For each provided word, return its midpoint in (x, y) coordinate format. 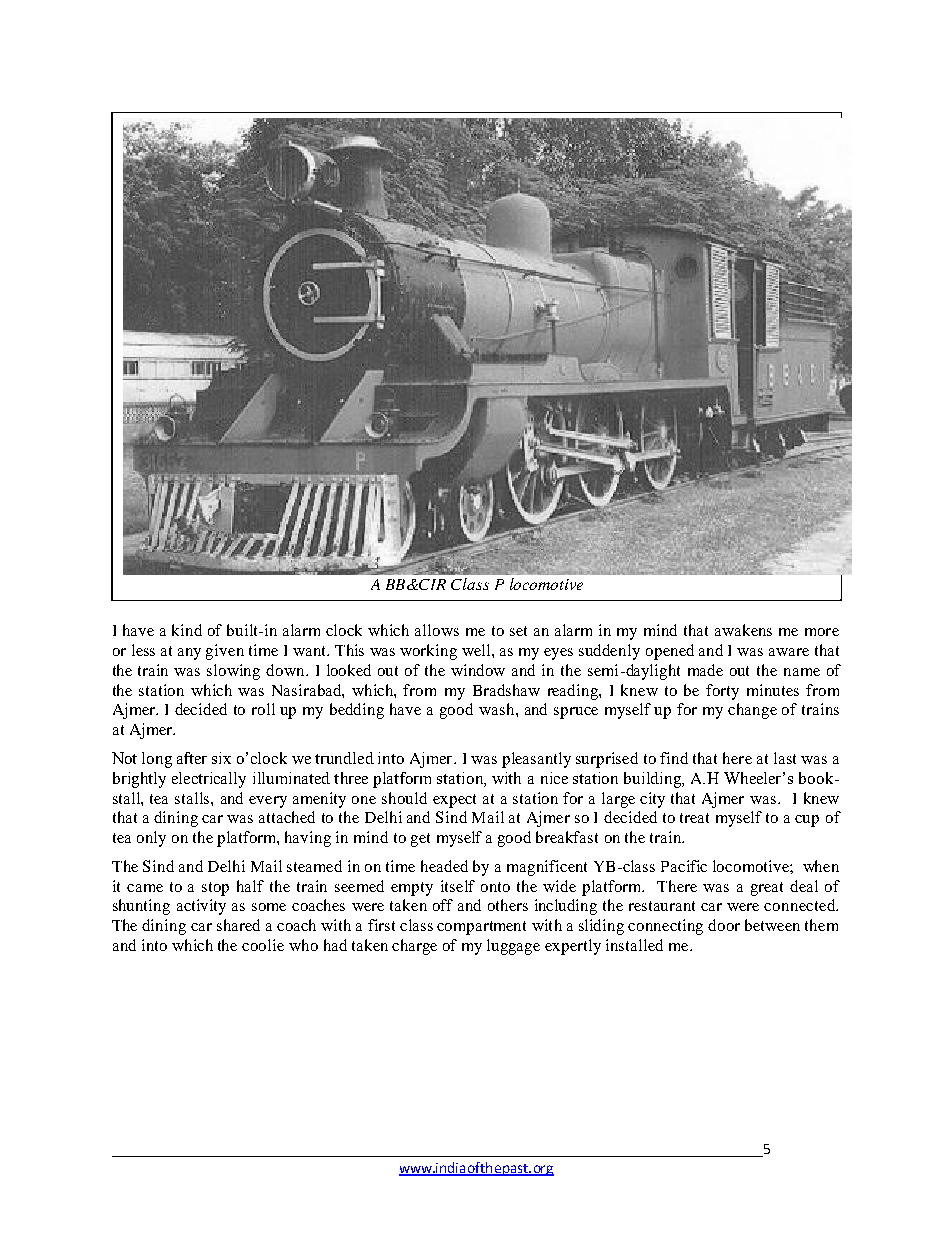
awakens (743, 630)
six (221, 758)
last (785, 758)
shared (238, 925)
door (724, 925)
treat (694, 818)
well (477, 650)
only (151, 839)
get (420, 840)
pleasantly (536, 760)
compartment (481, 928)
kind (187, 630)
